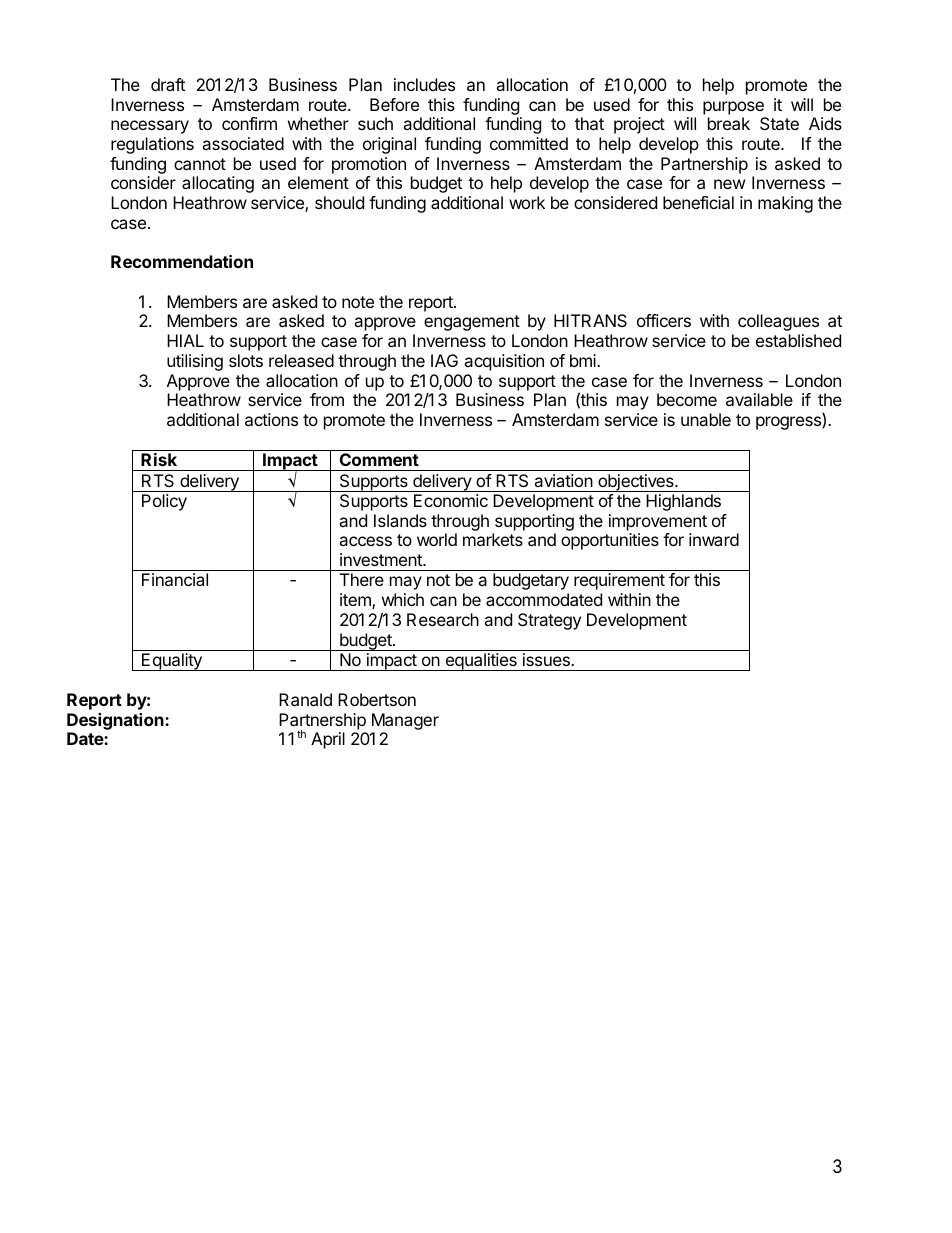  I want to click on Manager, so click(405, 721).
